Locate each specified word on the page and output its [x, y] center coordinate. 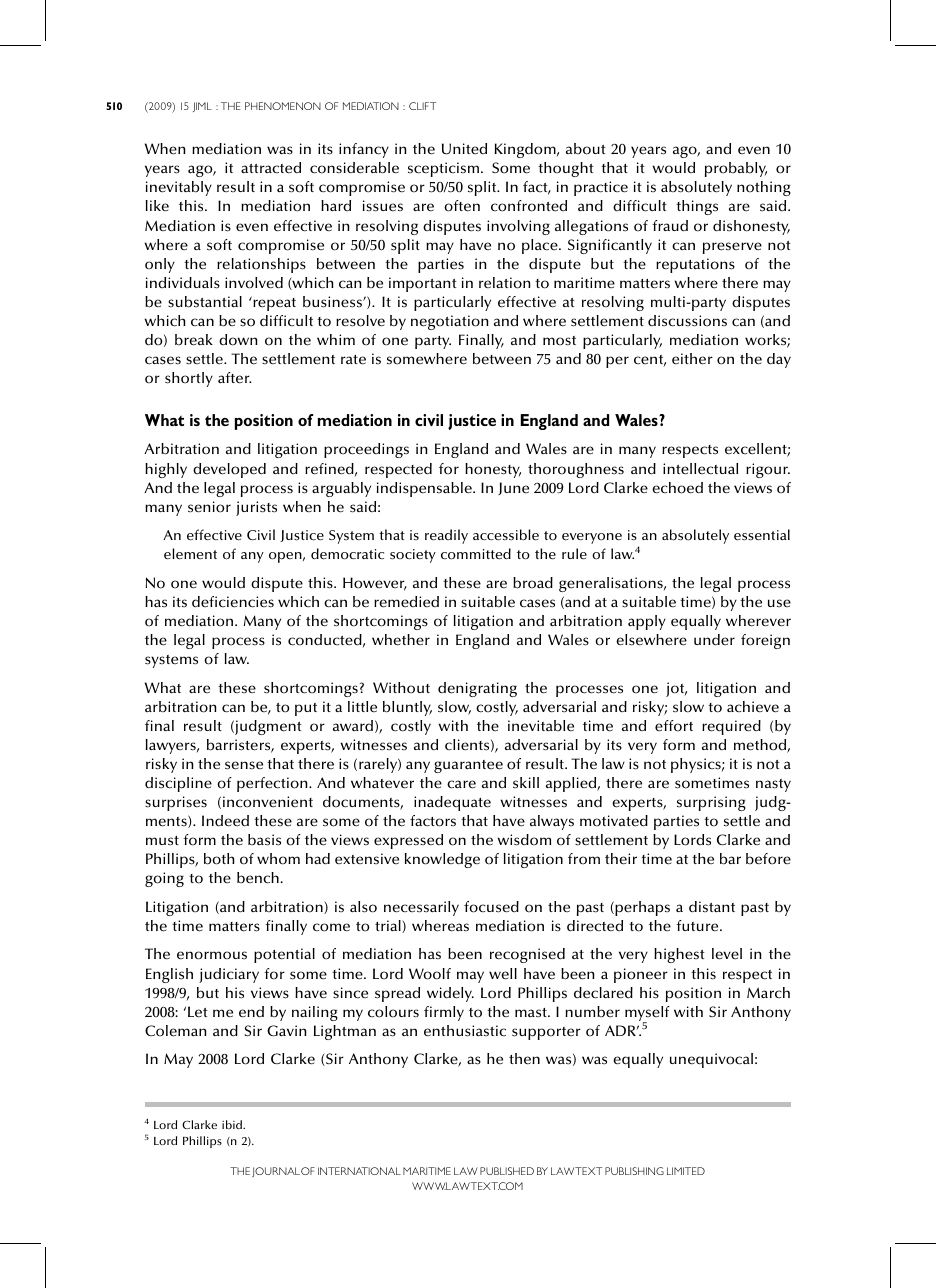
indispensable [425, 489]
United [464, 149]
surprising [711, 803]
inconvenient [268, 802]
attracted [271, 168]
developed [229, 470]
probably [736, 169]
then [524, 1059]
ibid [233, 1124]
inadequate [452, 803]
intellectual [700, 469]
